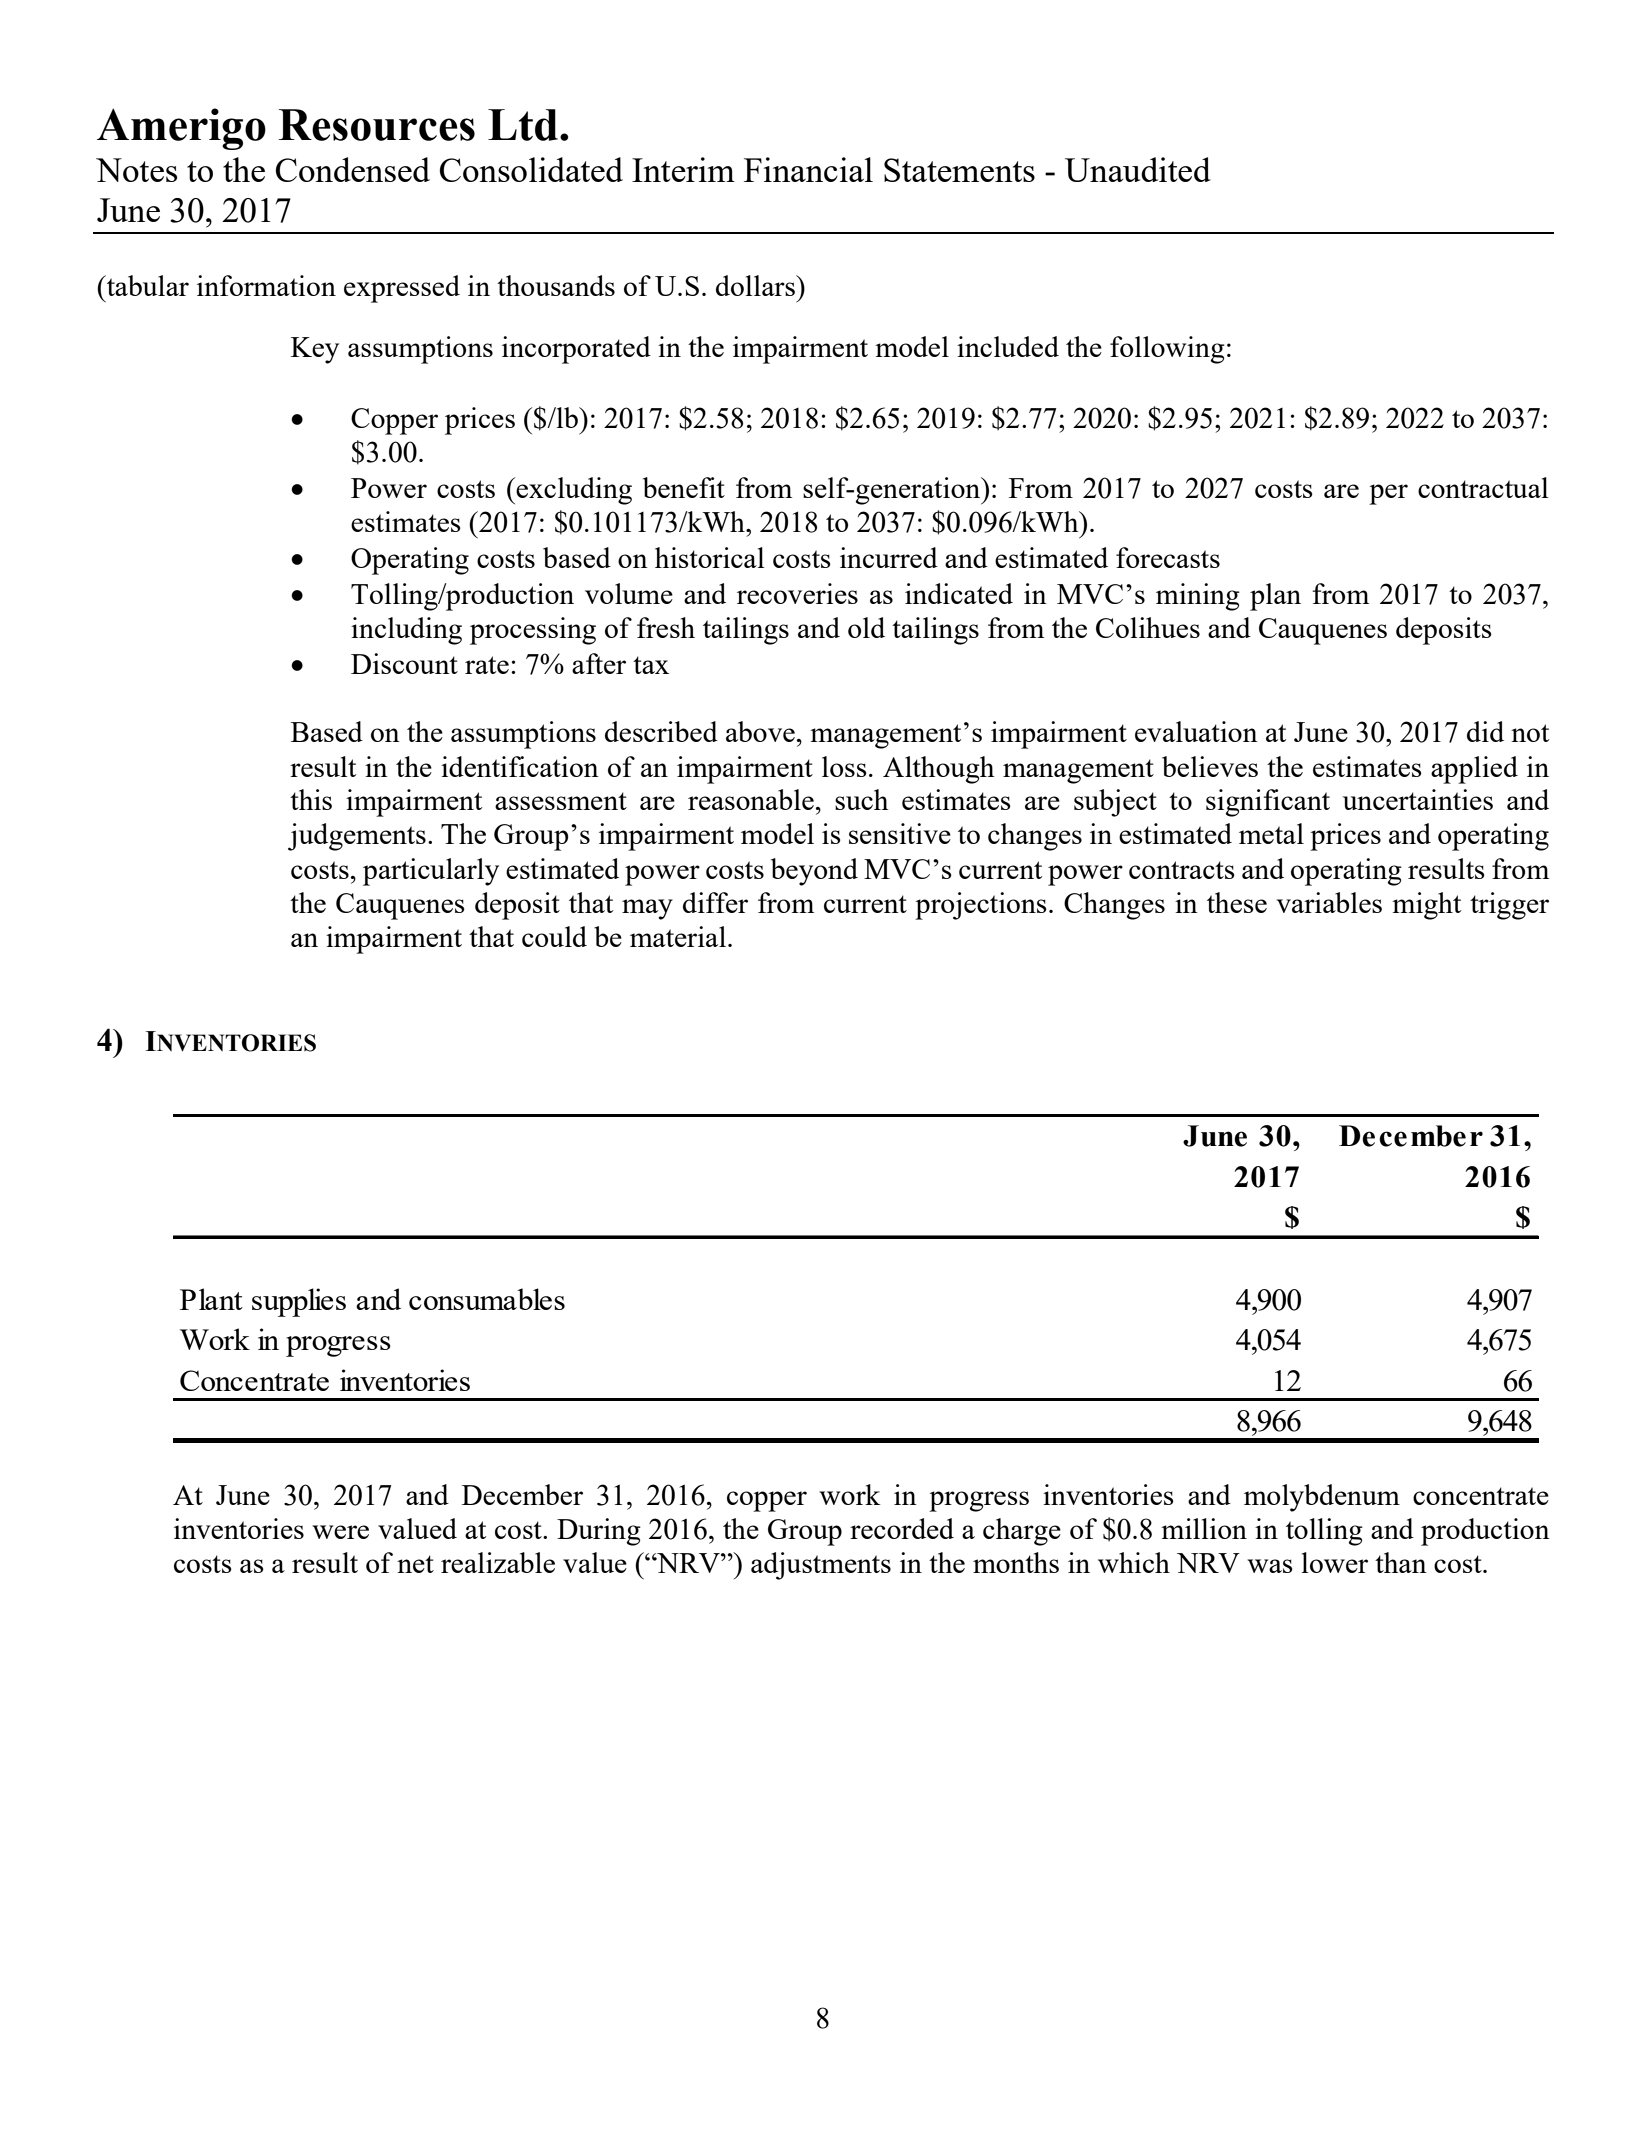  I want to click on Condensed, so click(353, 169).
